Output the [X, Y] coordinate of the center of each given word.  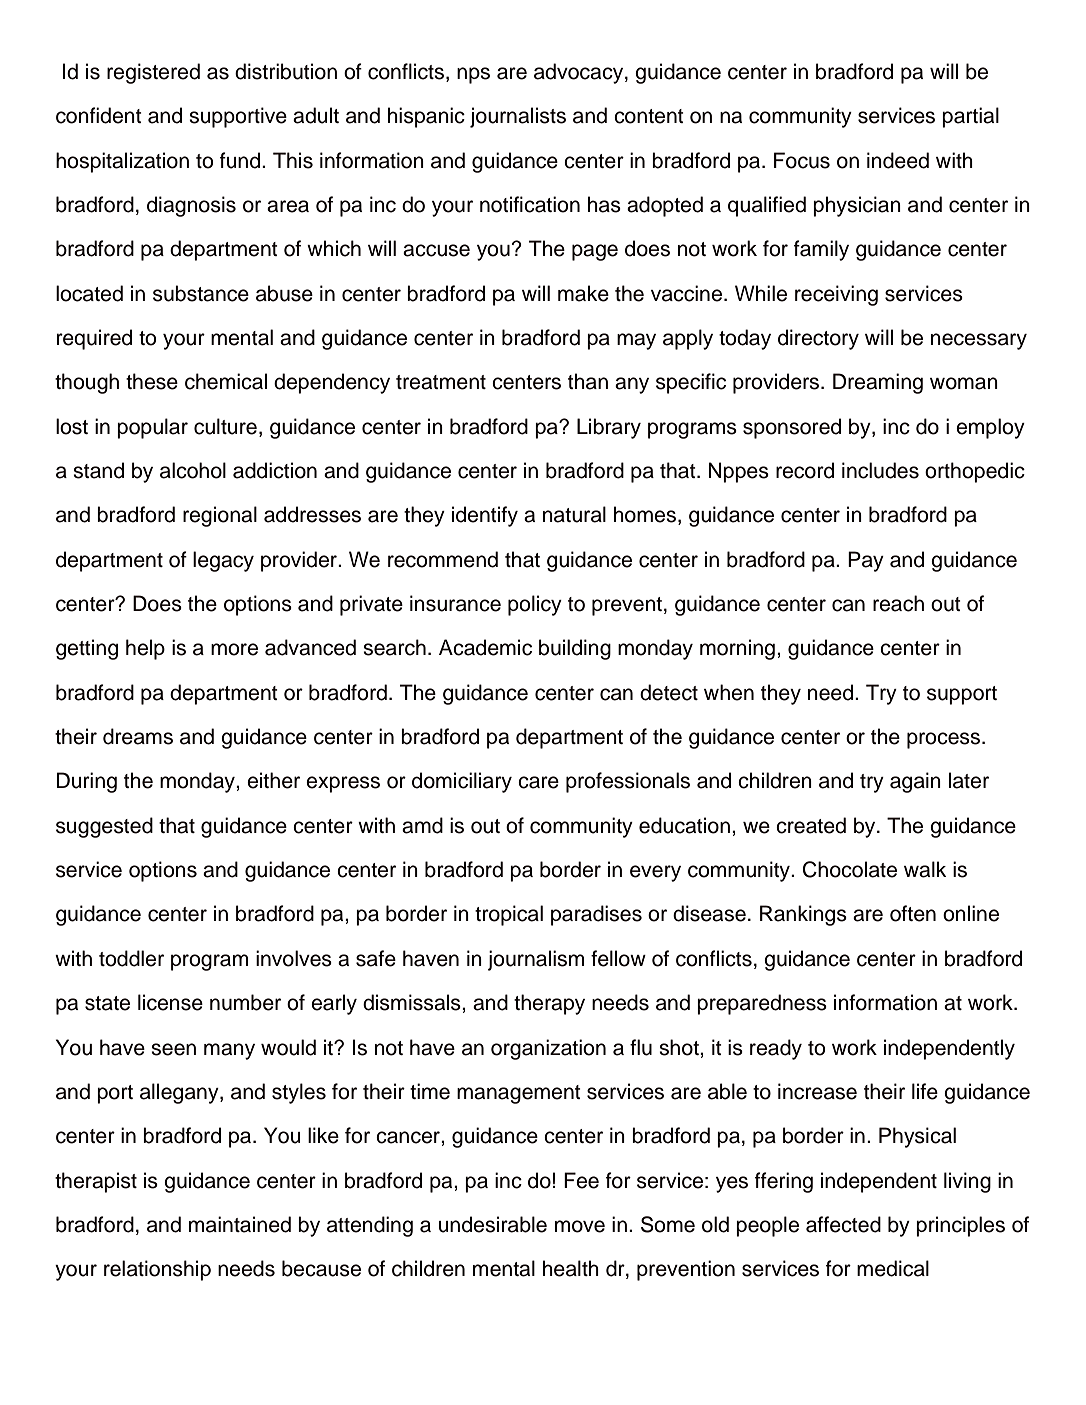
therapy [549, 1004]
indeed [898, 160]
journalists [518, 117]
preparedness [762, 1004]
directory [818, 339]
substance [201, 293]
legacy [223, 561]
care [538, 782]
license [170, 1002]
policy [535, 605]
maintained [240, 1224]
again [915, 782]
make [583, 293]
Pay [866, 561]
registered [153, 73]
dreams [138, 736]
